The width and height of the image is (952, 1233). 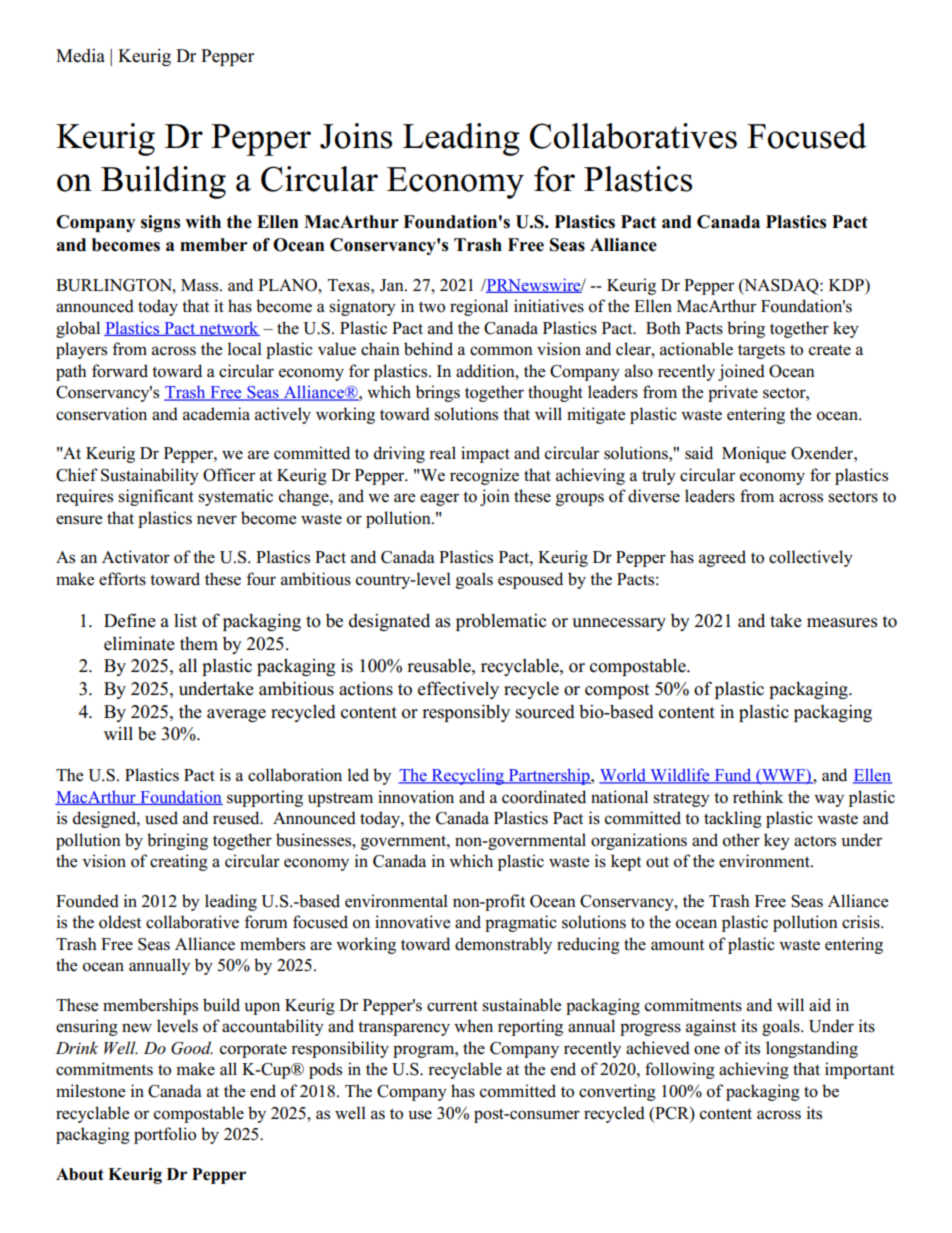 What do you see at coordinates (80, 55) in the image?
I see `Media` at bounding box center [80, 55].
